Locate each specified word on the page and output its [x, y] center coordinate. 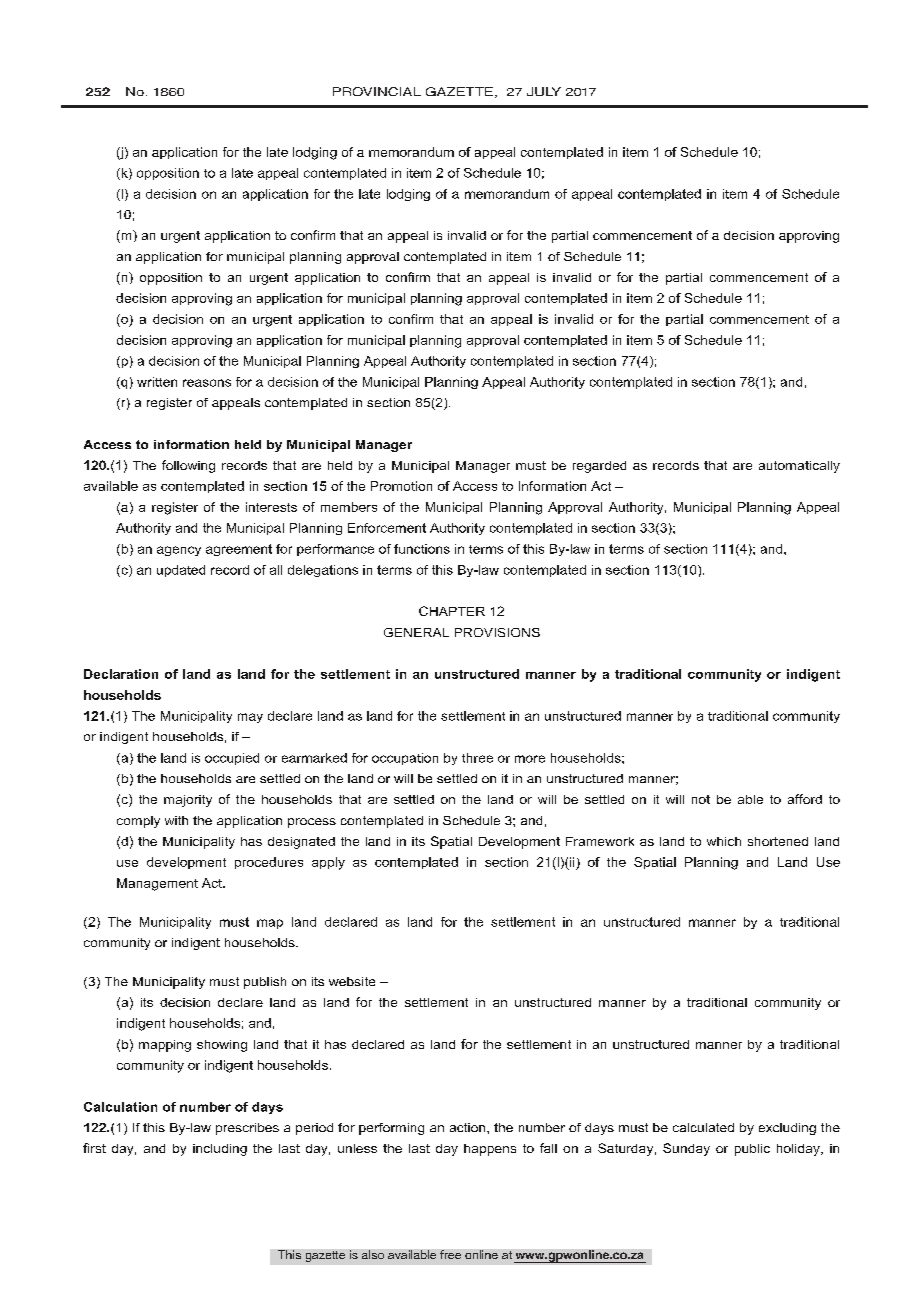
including [220, 1150]
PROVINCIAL [377, 91]
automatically [799, 467]
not [701, 799]
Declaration [121, 674]
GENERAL [416, 632]
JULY [544, 91]
